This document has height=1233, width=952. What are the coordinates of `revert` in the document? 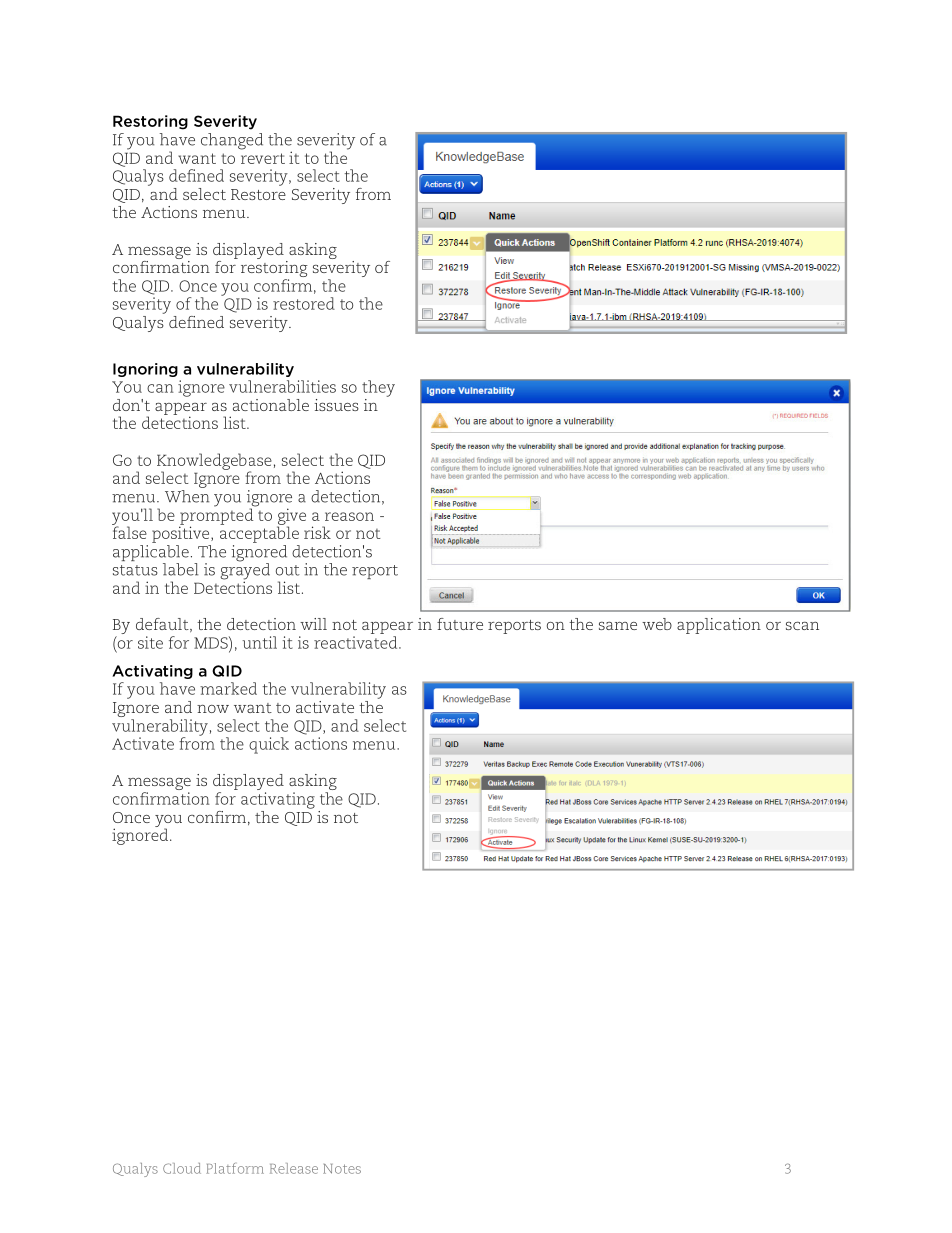 It's located at (263, 158).
